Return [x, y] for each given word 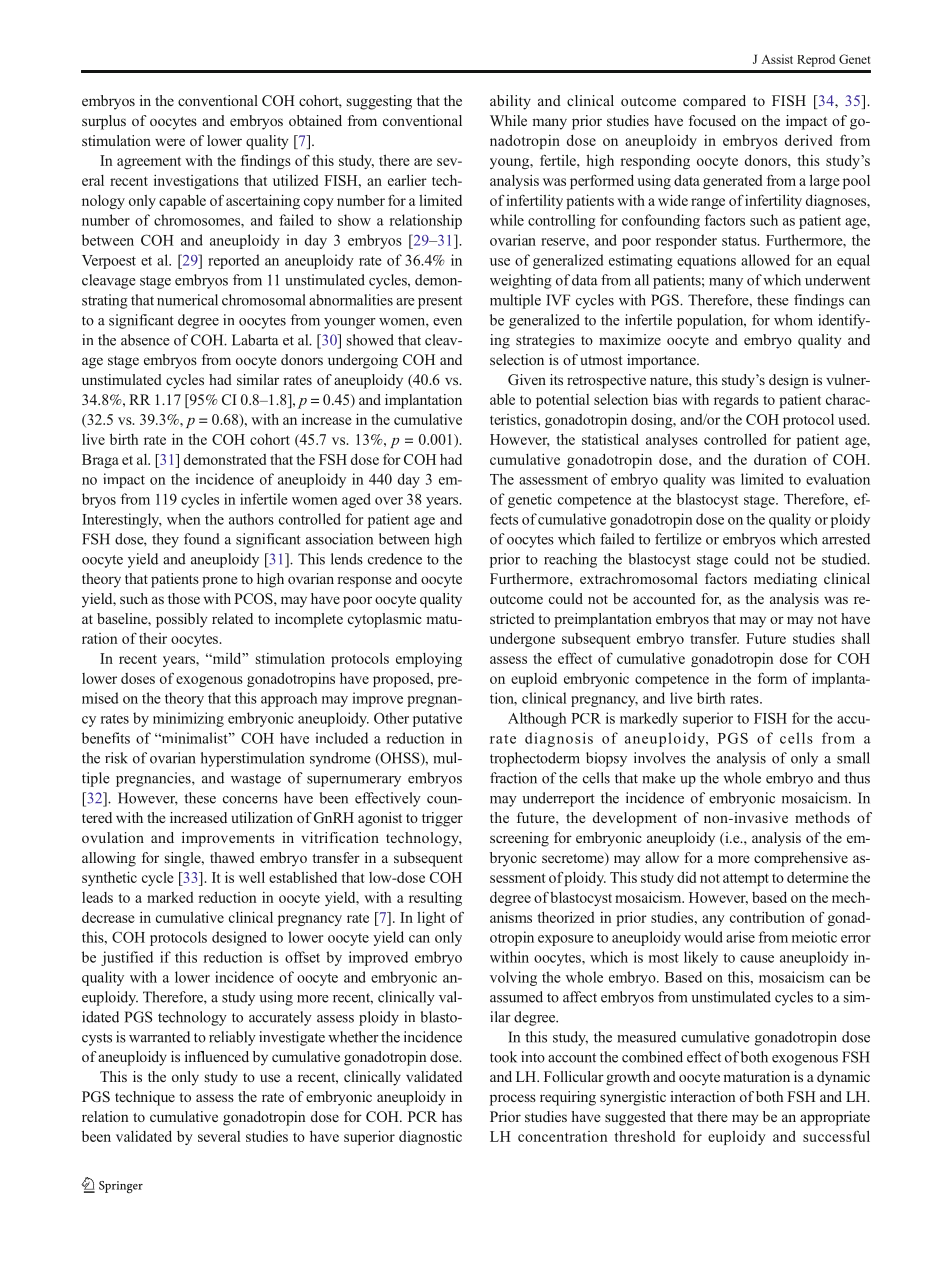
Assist [777, 59]
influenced [217, 1056]
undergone [522, 639]
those [184, 598]
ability [510, 102]
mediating [785, 580]
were [170, 142]
